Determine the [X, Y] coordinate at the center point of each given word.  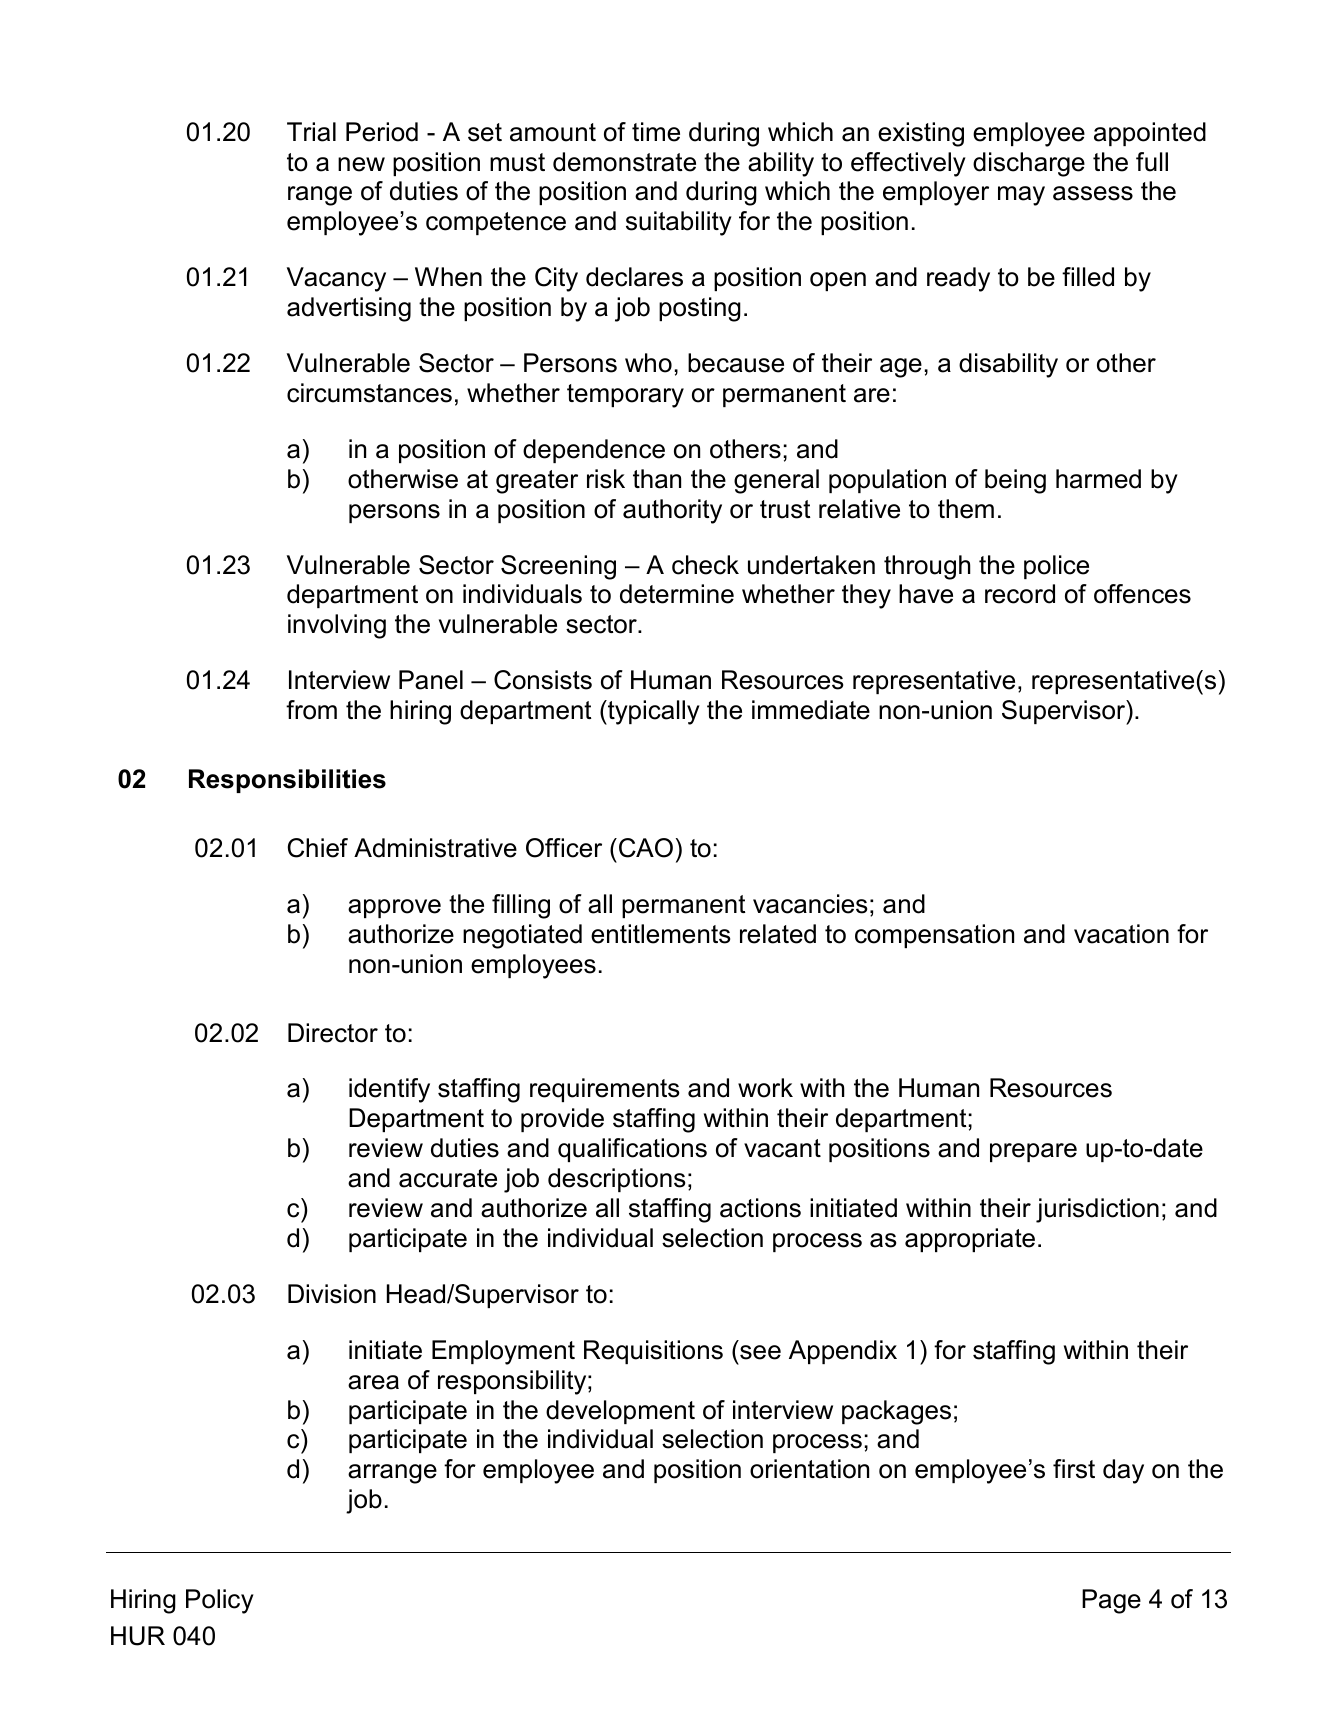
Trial [311, 132]
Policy [220, 1601]
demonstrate [624, 162]
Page [1111, 1601]
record [1020, 594]
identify [389, 1090]
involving [337, 626]
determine [677, 594]
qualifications [632, 1150]
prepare [1033, 1152]
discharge [1029, 164]
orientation [809, 1469]
